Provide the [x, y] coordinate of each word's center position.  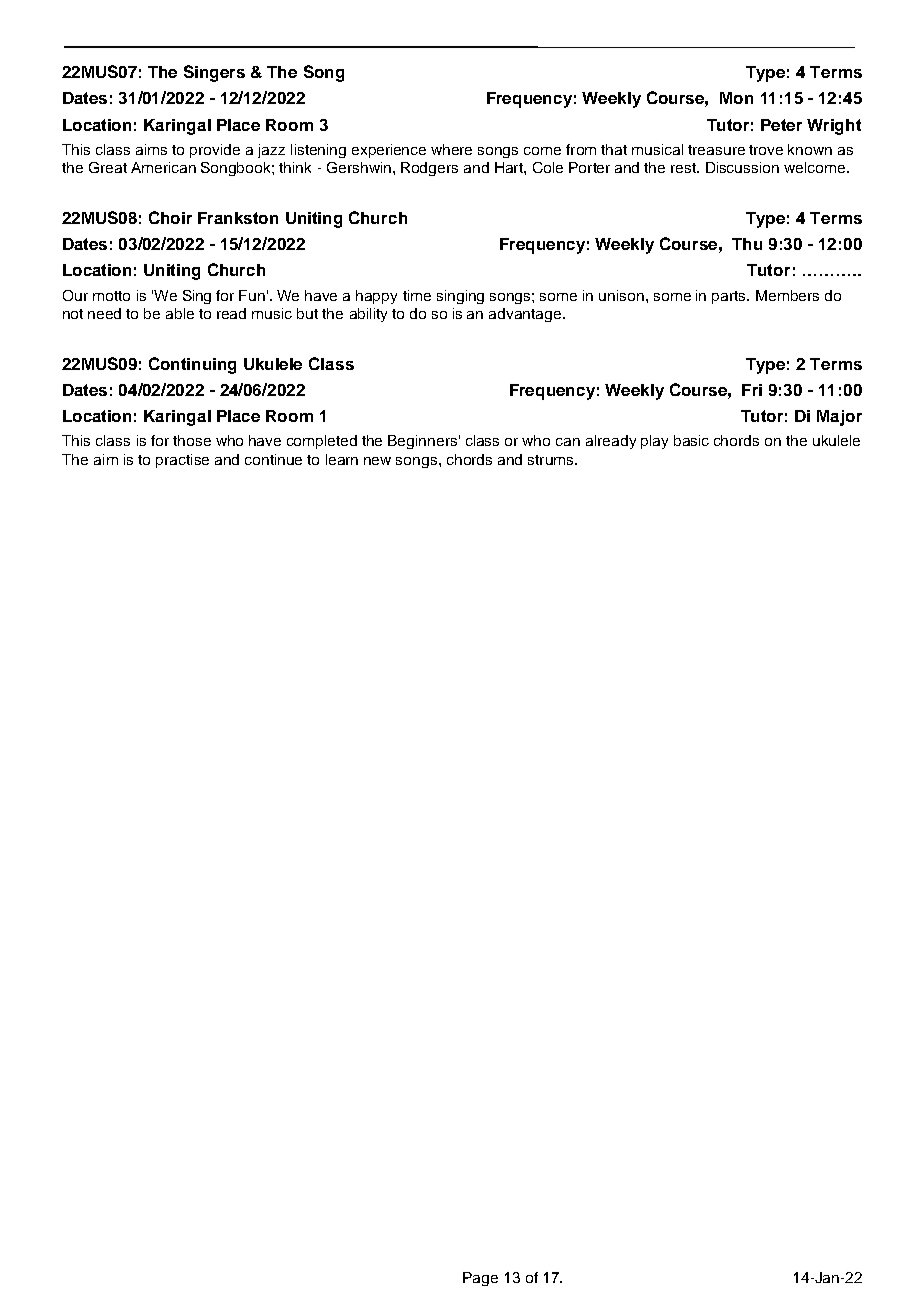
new [377, 461]
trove [766, 150]
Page [480, 1279]
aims [151, 149]
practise [182, 461]
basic [691, 440]
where [451, 149]
